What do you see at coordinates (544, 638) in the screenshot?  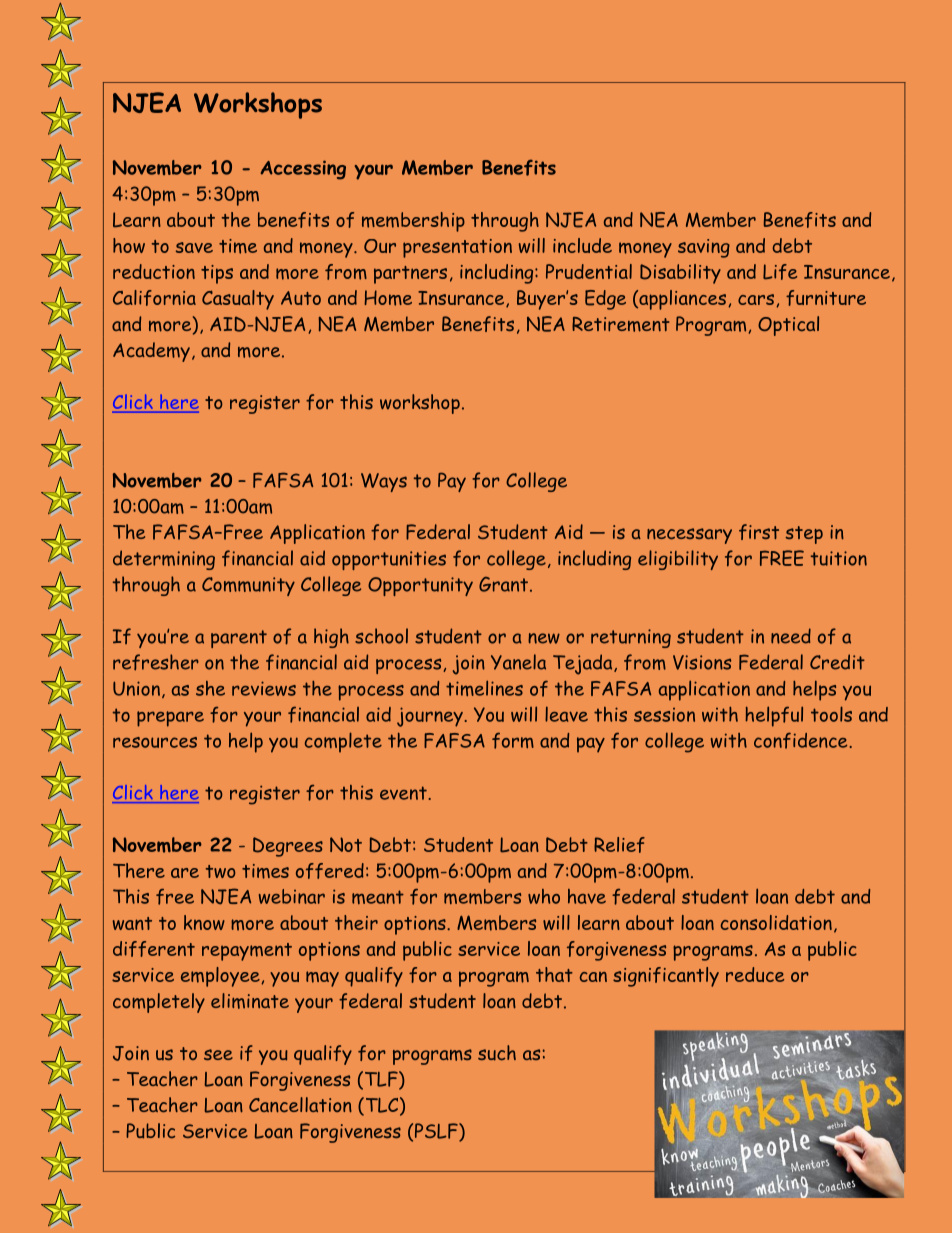 I see `new` at bounding box center [544, 638].
